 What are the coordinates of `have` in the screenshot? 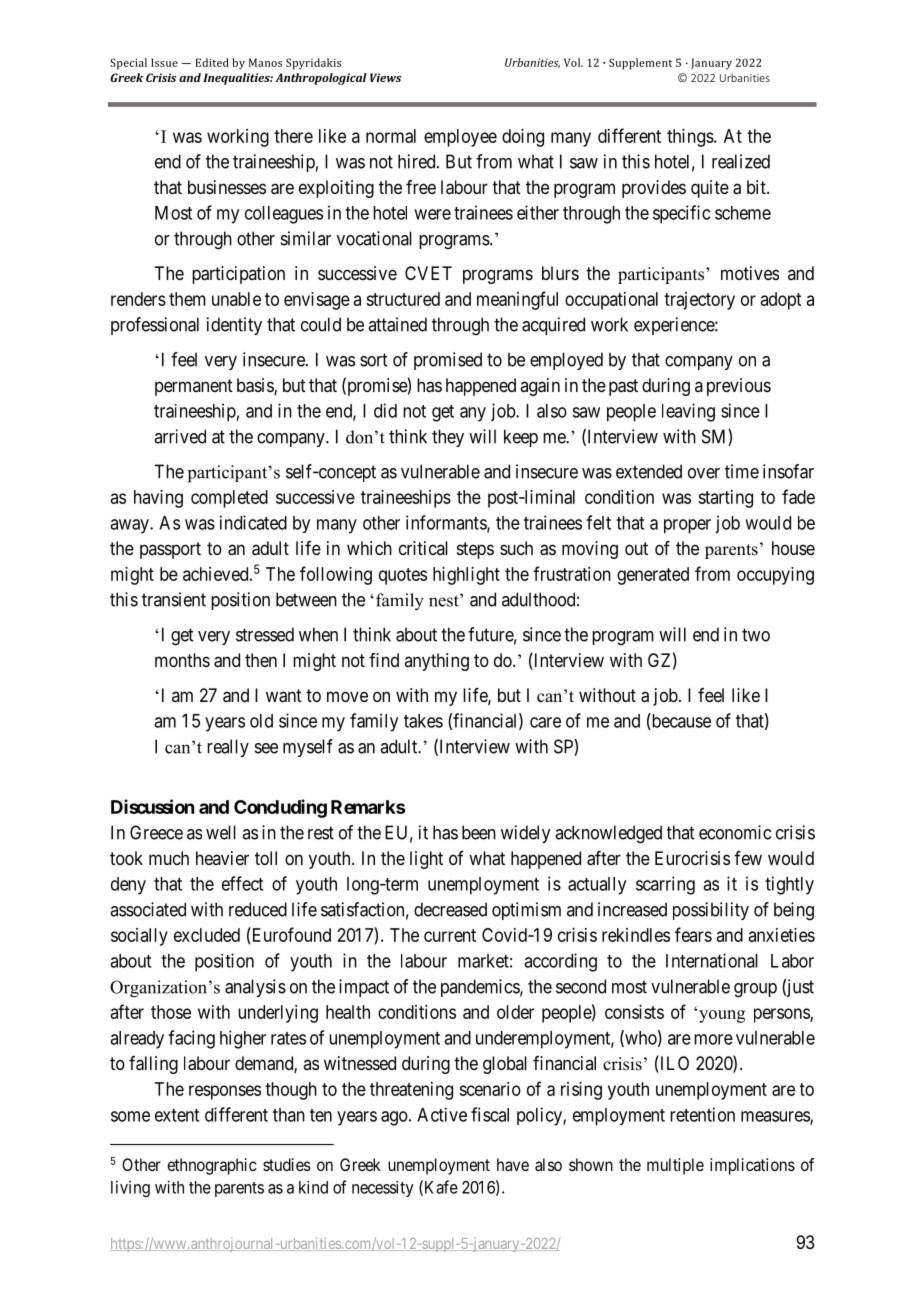 It's located at (513, 1164).
